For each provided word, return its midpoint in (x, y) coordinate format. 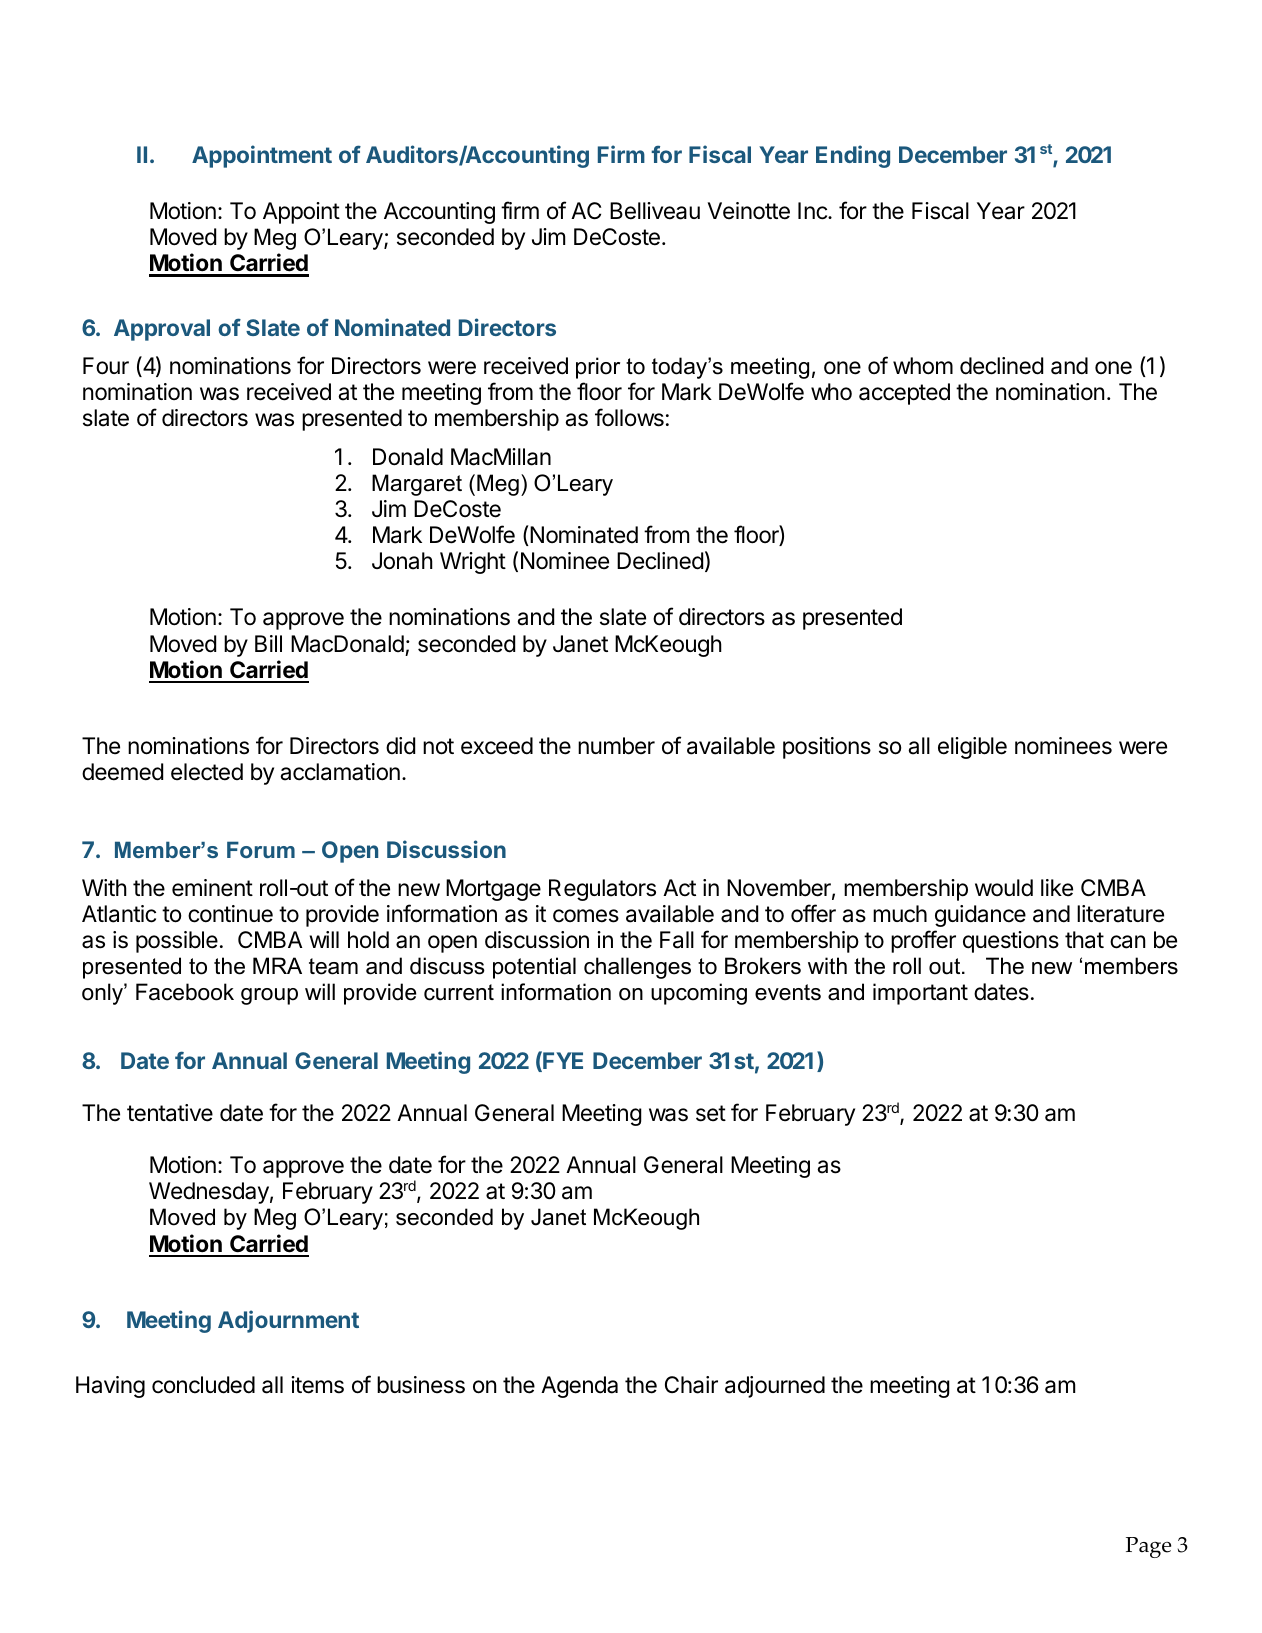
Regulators (602, 890)
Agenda (579, 1387)
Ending (853, 156)
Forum (261, 849)
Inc (813, 211)
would (1004, 887)
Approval (162, 330)
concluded (203, 1385)
